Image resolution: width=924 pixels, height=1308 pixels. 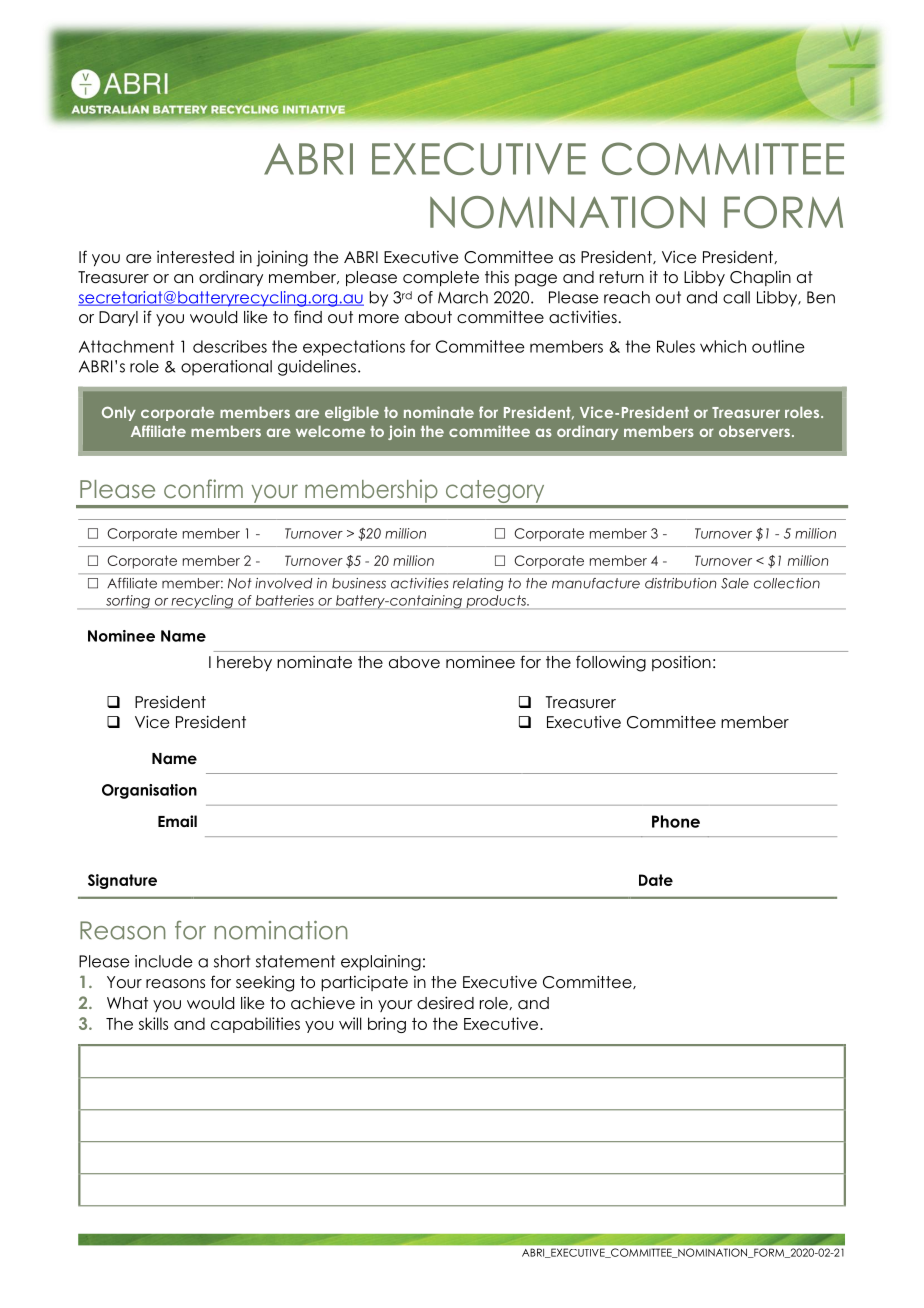 What do you see at coordinates (676, 821) in the screenshot?
I see `Phone` at bounding box center [676, 821].
